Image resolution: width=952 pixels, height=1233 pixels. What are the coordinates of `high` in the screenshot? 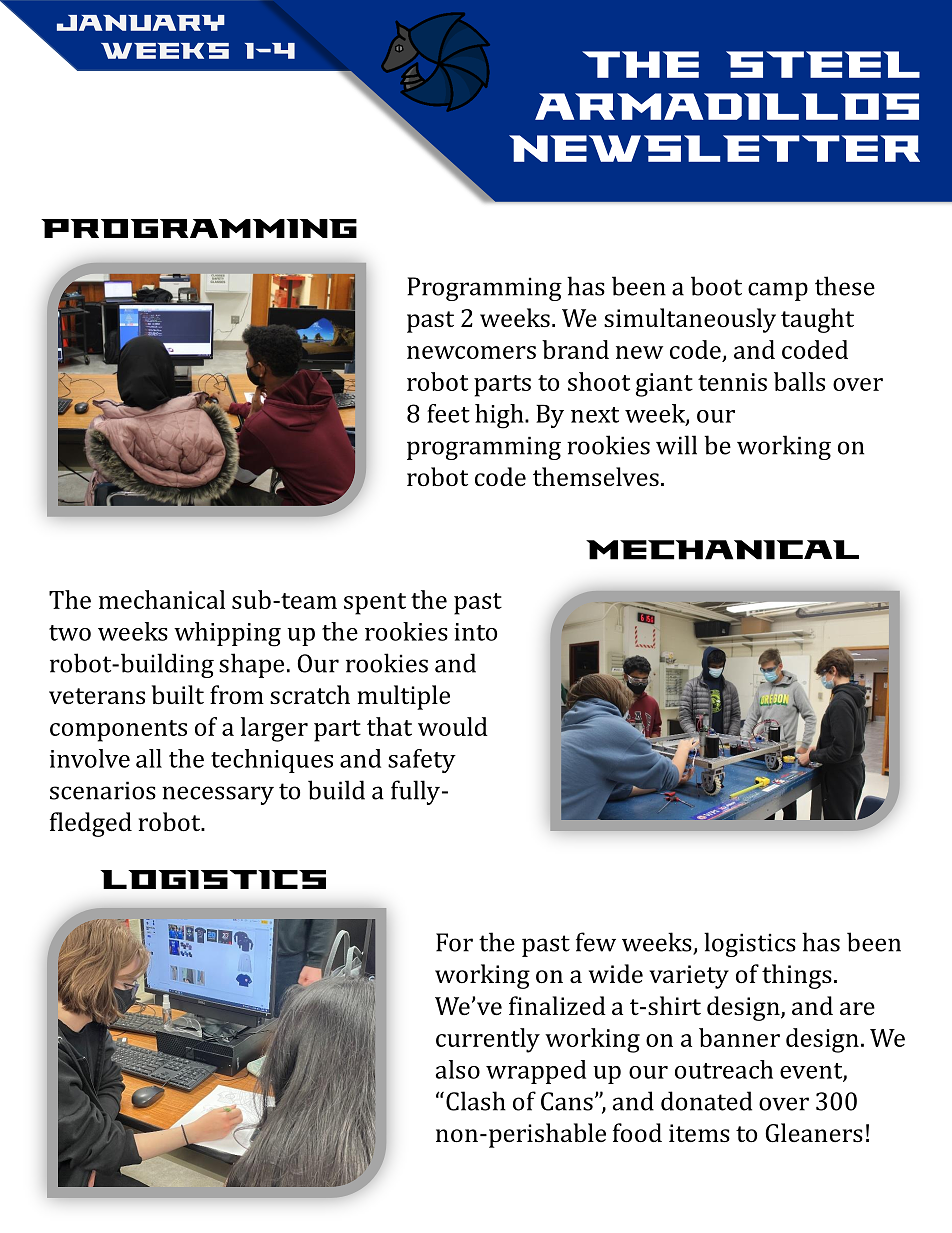 It's located at (500, 416).
